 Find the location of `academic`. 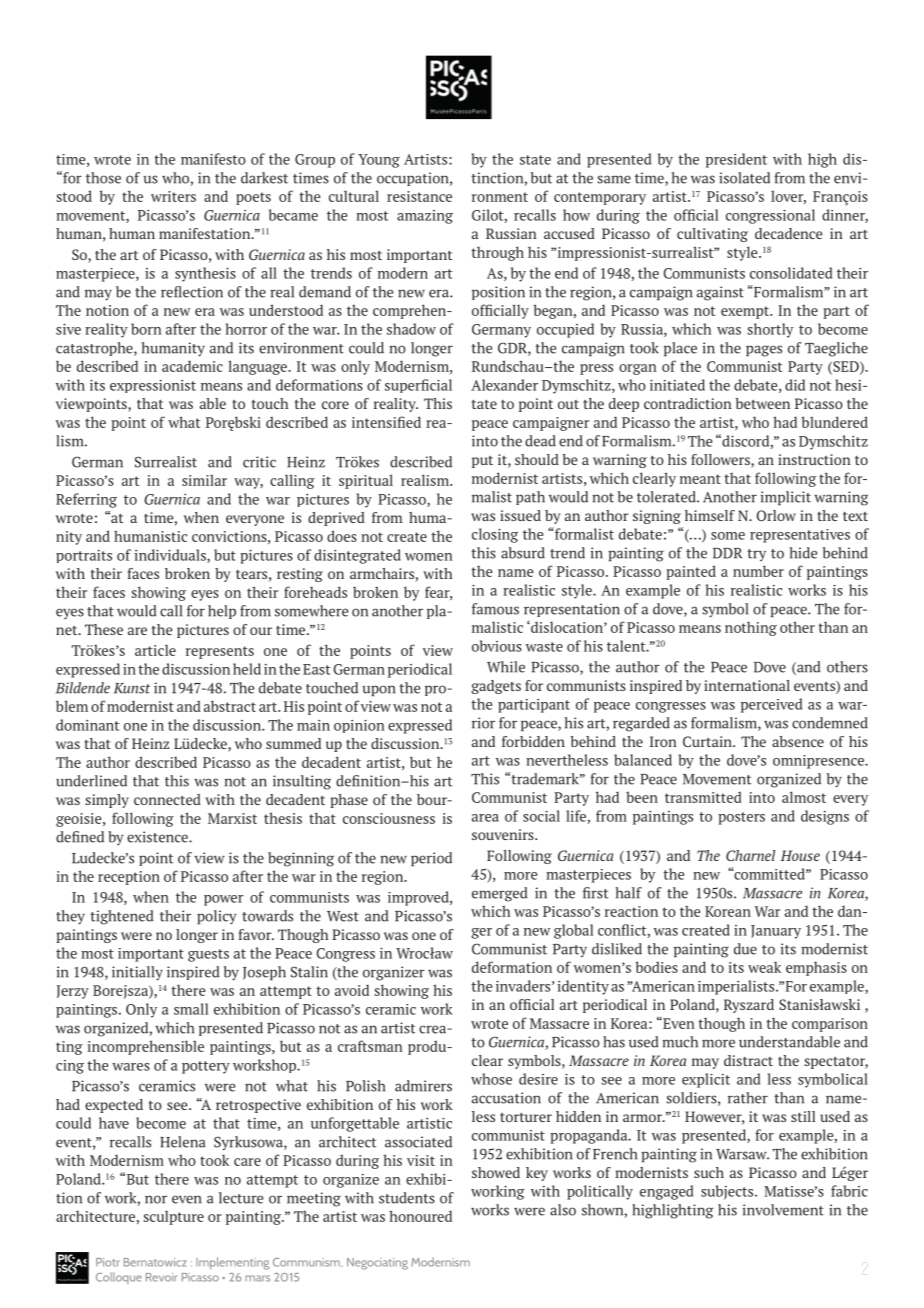

academic is located at coordinates (192, 366).
